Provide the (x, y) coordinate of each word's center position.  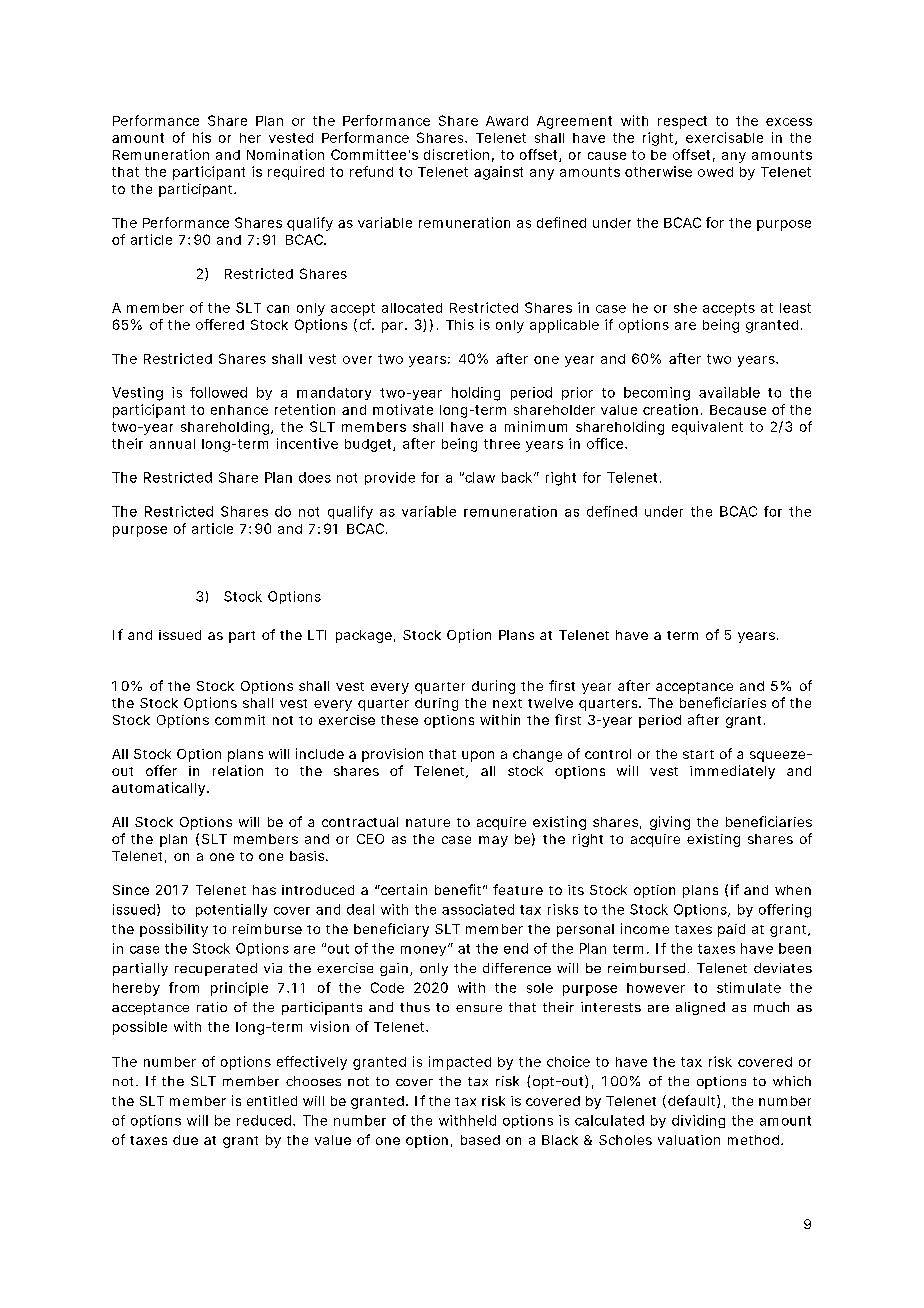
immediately (732, 772)
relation (238, 770)
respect (682, 122)
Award (507, 121)
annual (172, 444)
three (502, 444)
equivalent (707, 428)
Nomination (285, 154)
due (185, 1140)
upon (478, 756)
